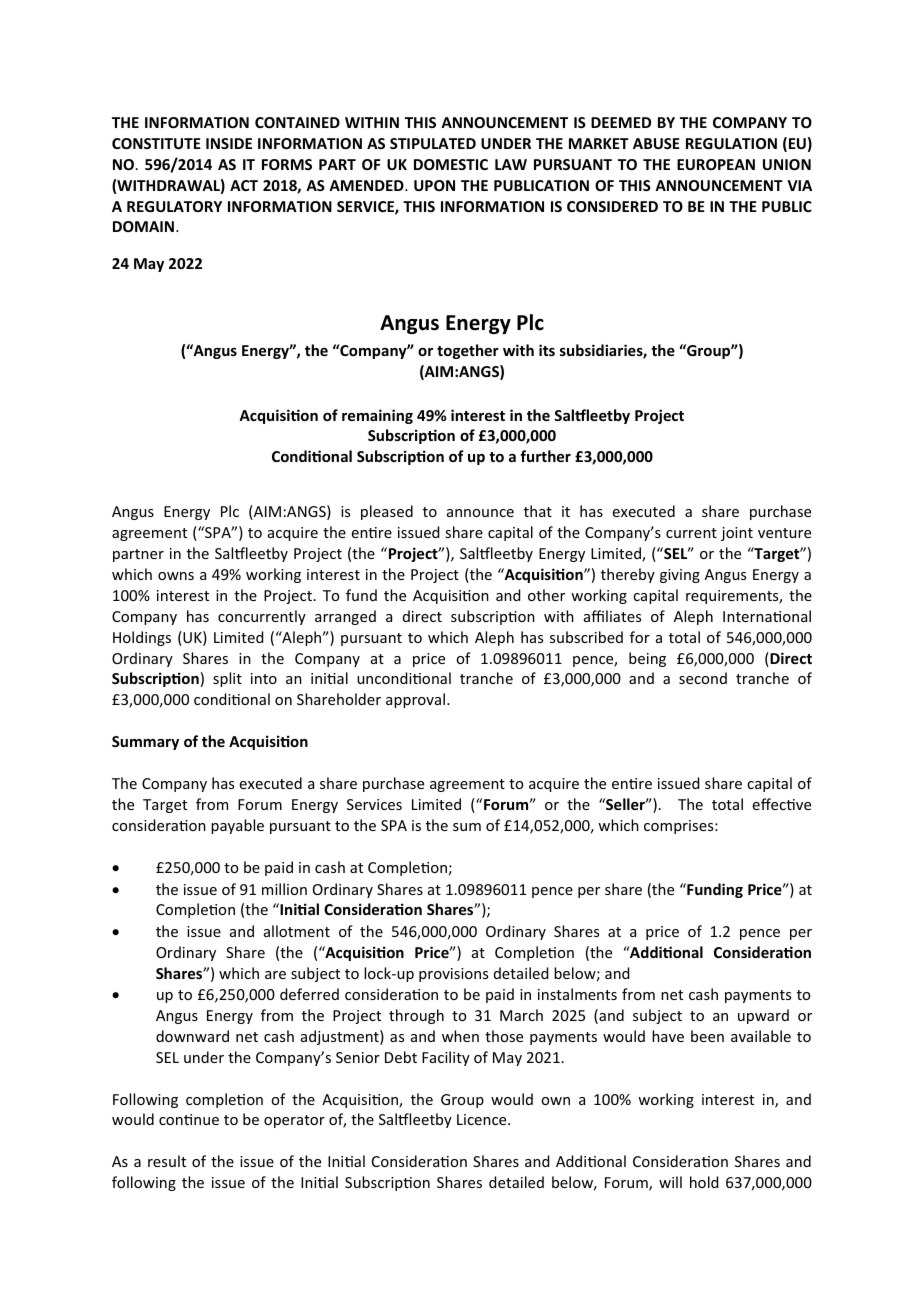  What do you see at coordinates (538, 511) in the image?
I see `that` at bounding box center [538, 511].
